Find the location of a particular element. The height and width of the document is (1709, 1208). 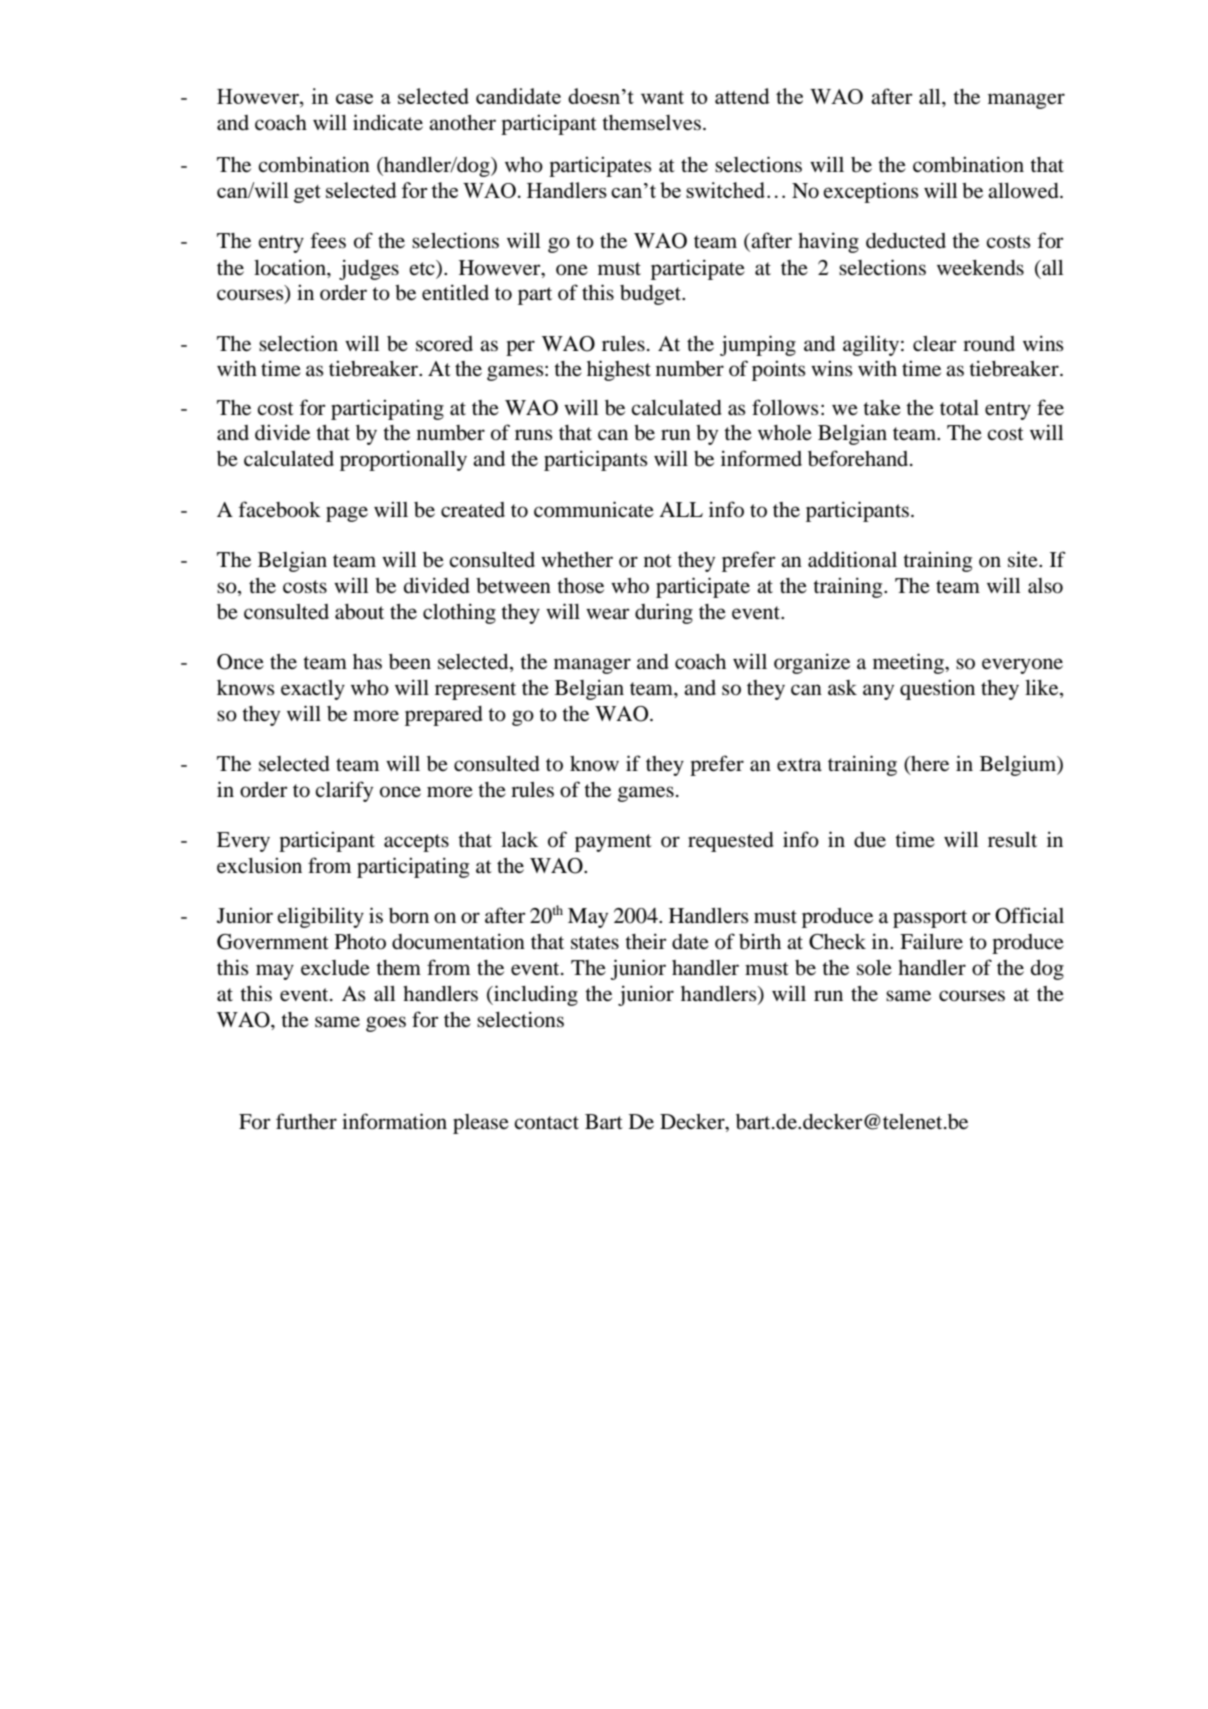

proportionally is located at coordinates (403, 460).
